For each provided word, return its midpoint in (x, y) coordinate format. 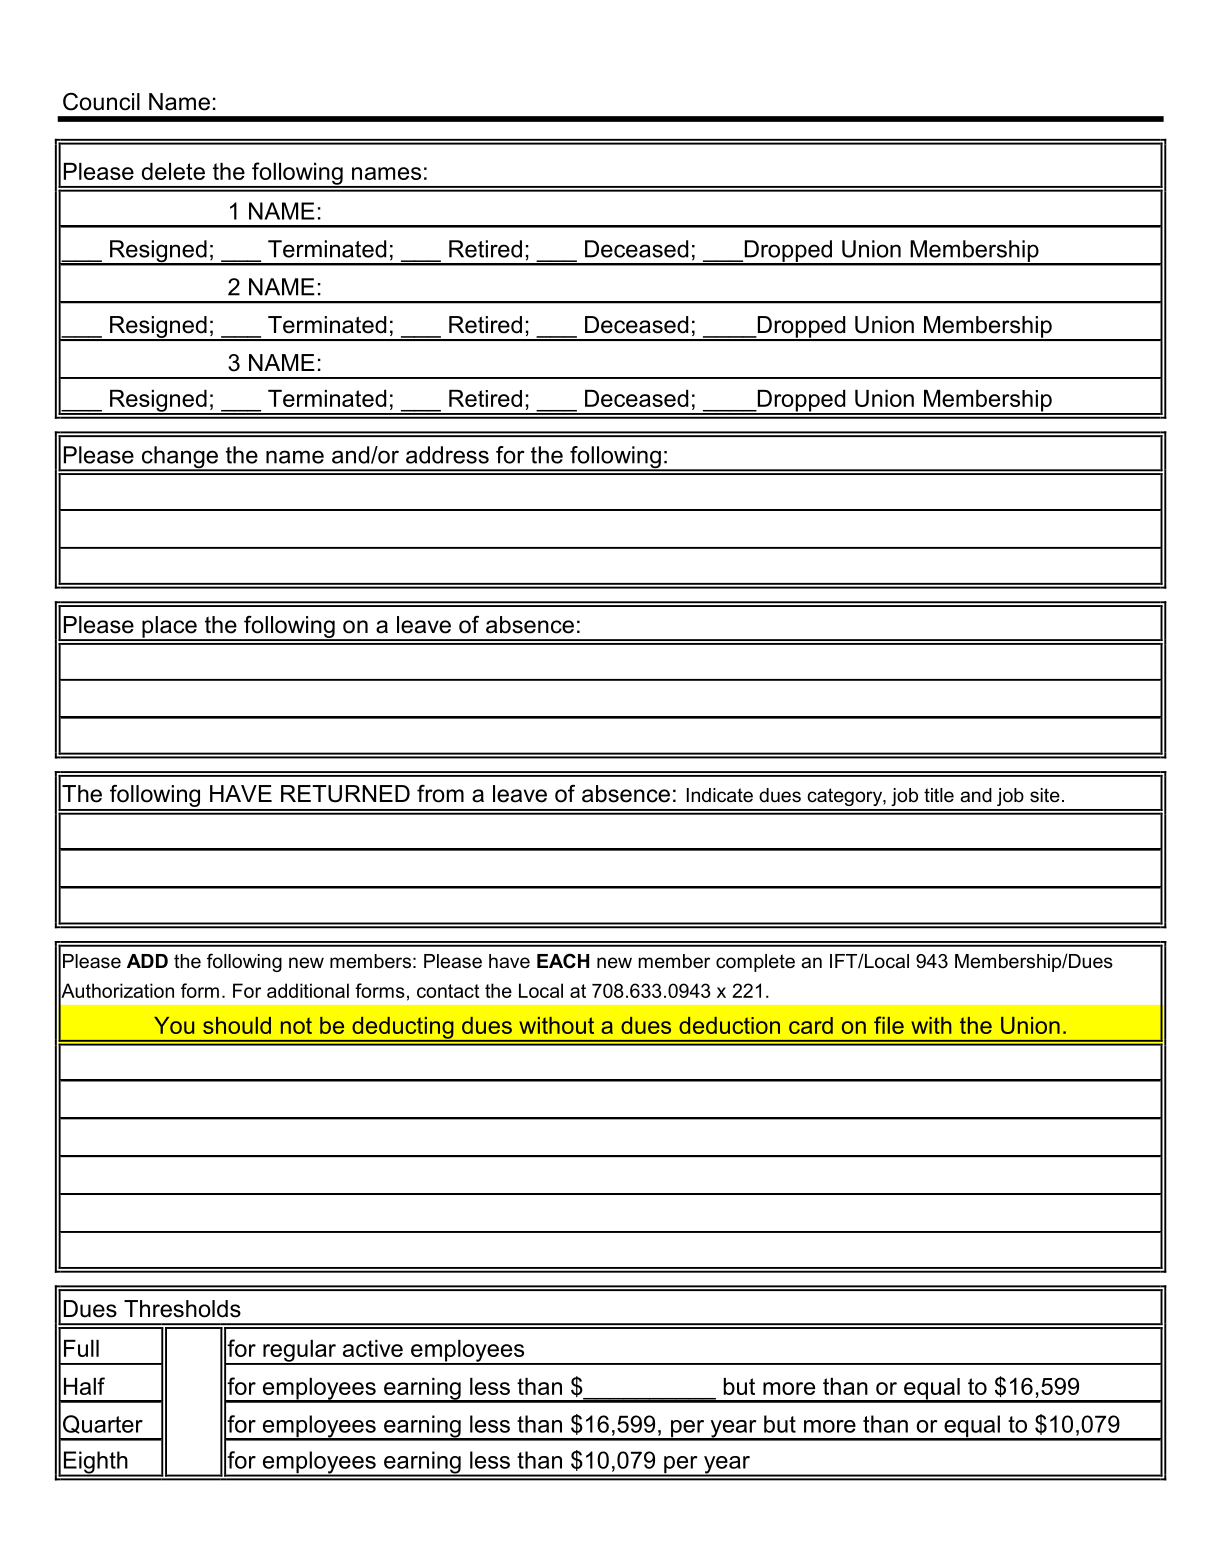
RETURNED (345, 794)
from (440, 794)
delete (173, 171)
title (939, 795)
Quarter (103, 1424)
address (447, 455)
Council (101, 101)
